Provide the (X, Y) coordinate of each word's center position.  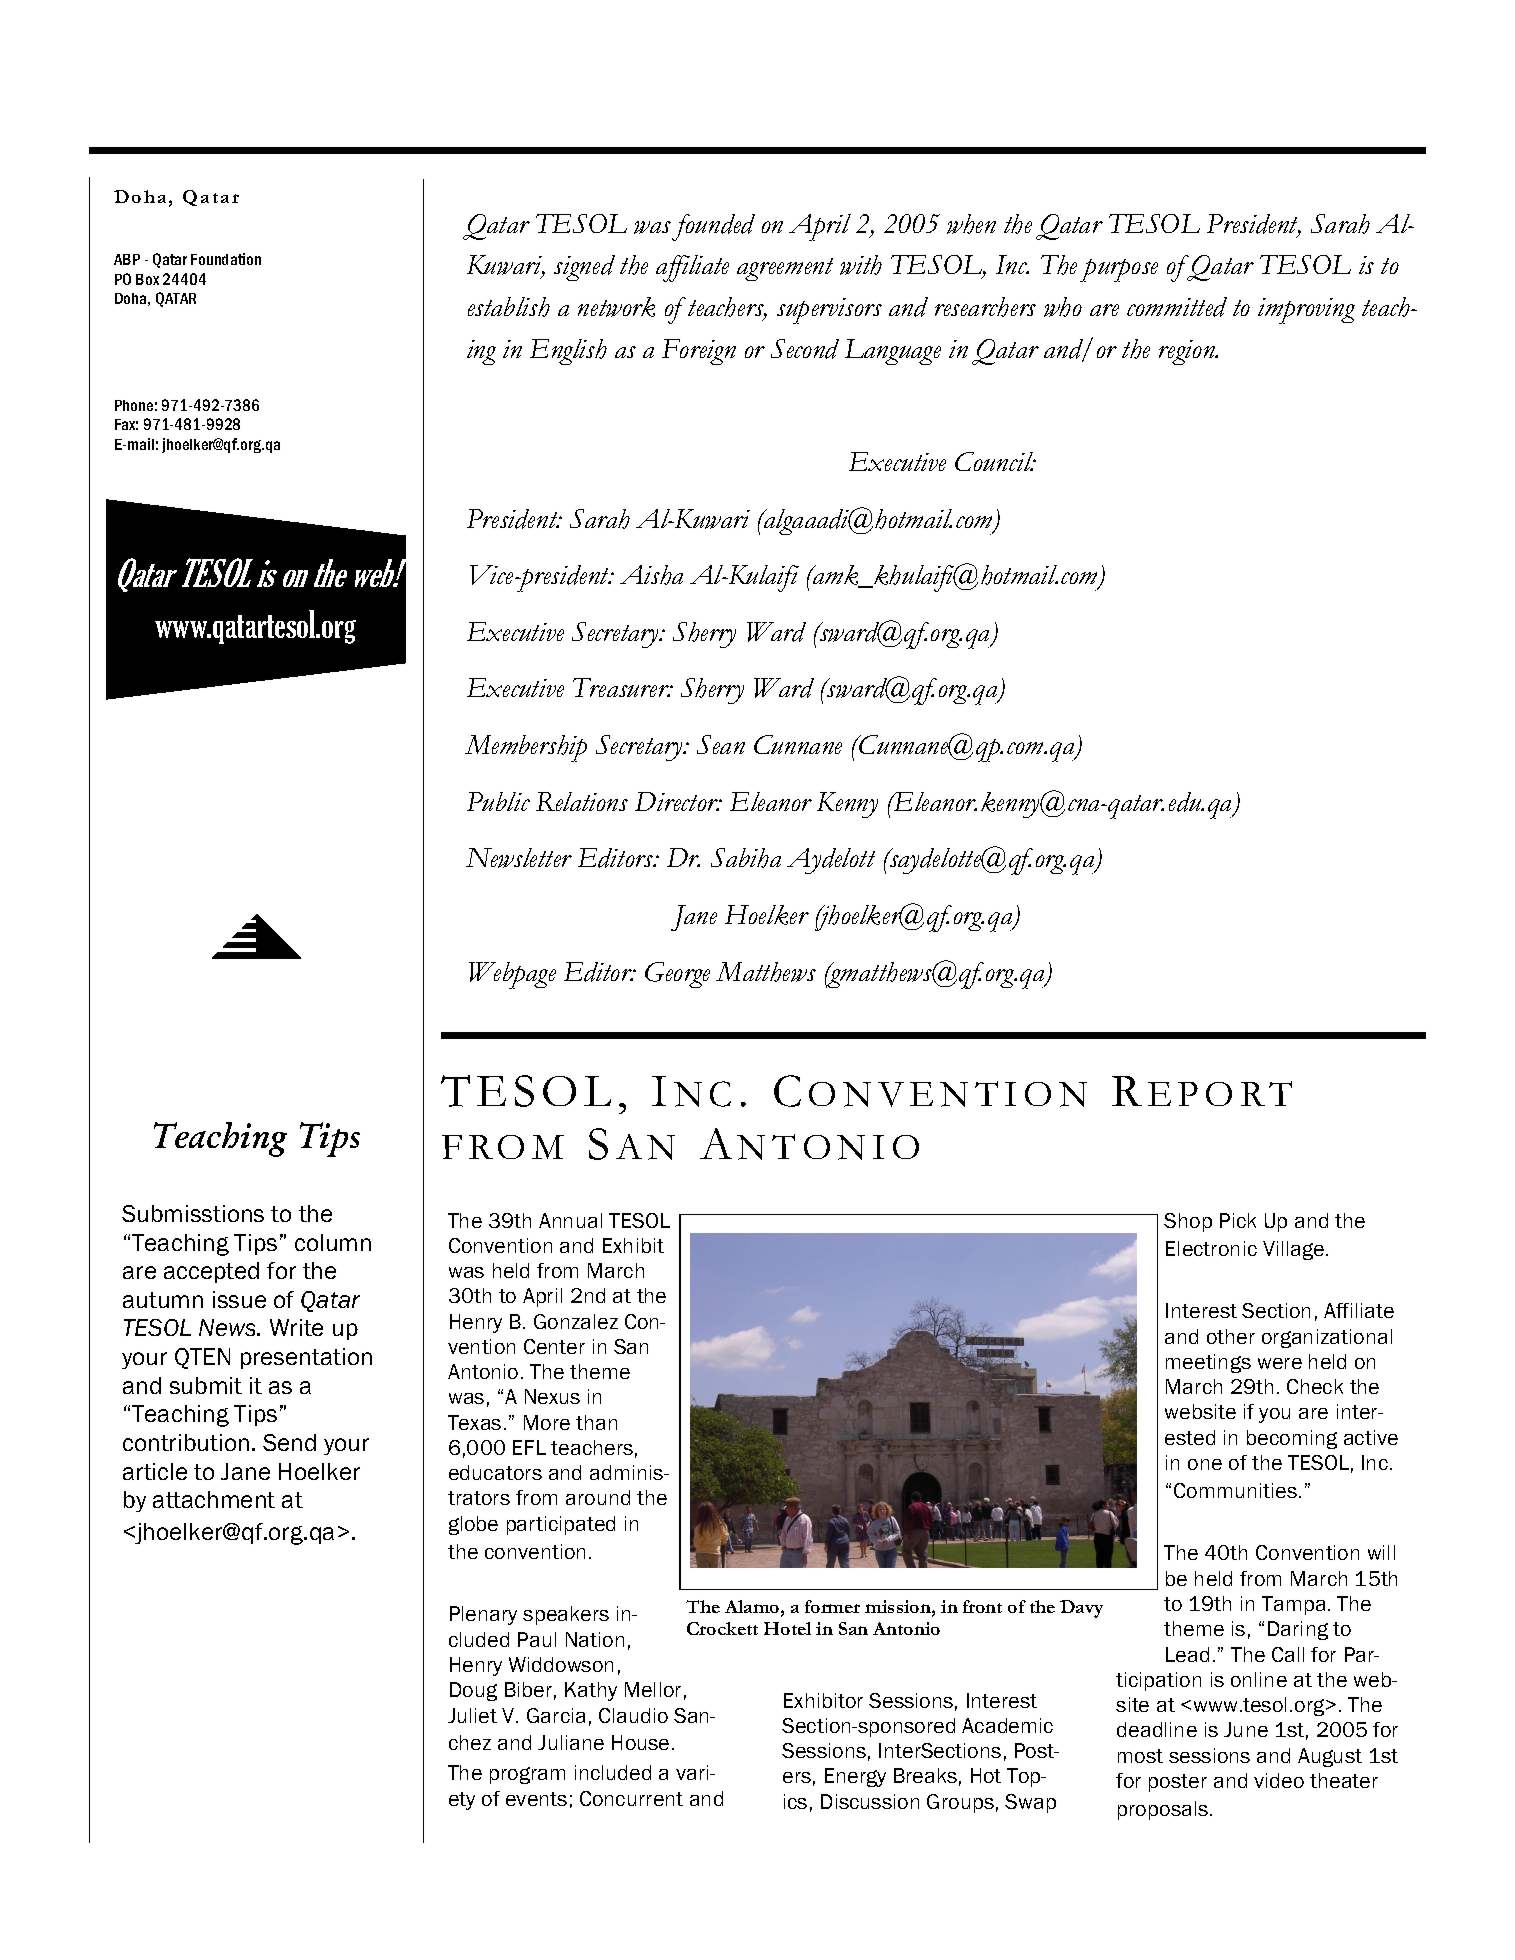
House (640, 1742)
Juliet (472, 1715)
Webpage (512, 975)
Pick (1238, 1220)
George (677, 975)
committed (1177, 307)
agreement (785, 269)
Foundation (226, 259)
